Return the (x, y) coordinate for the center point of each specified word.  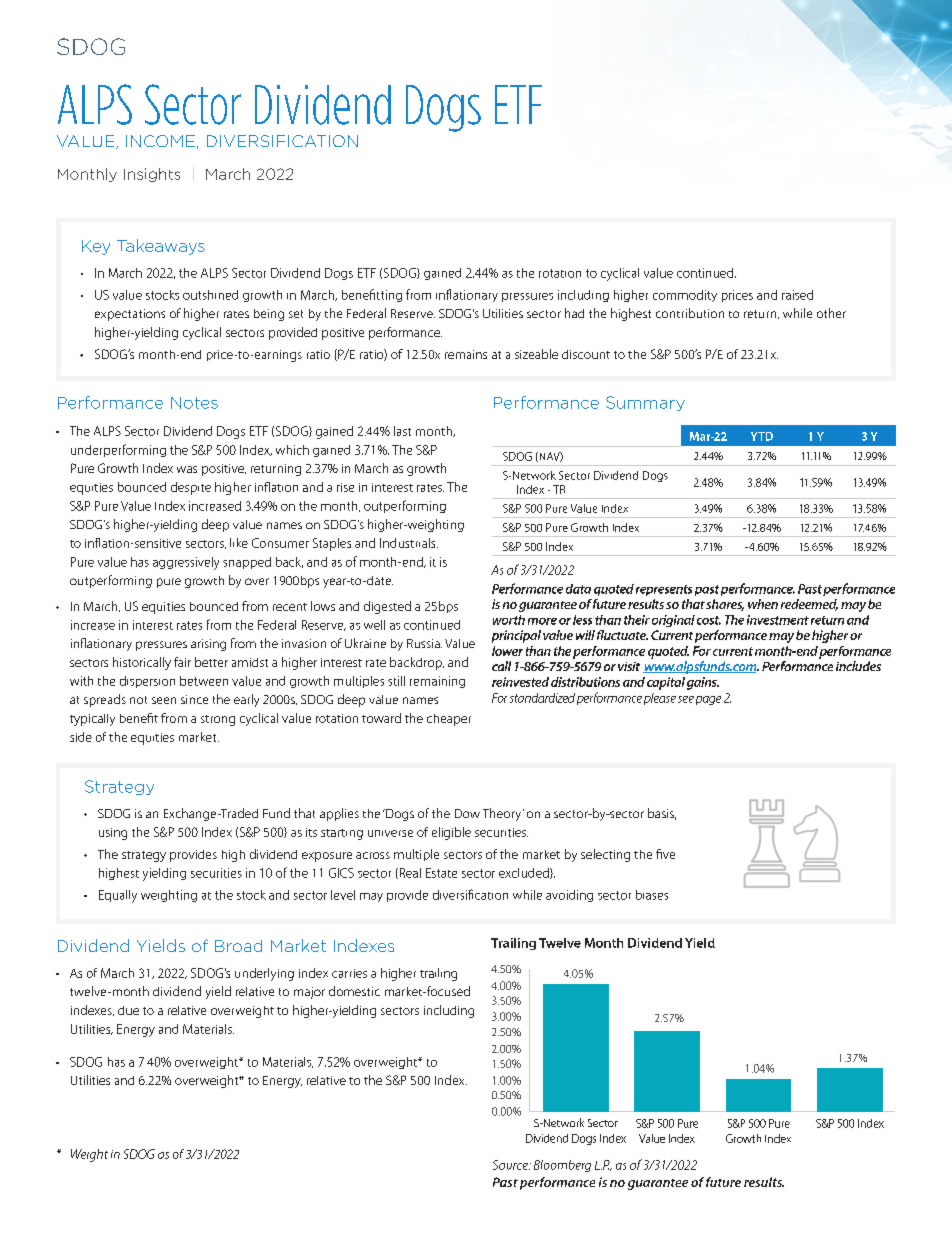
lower (507, 651)
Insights (152, 175)
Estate (441, 873)
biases (652, 895)
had (574, 313)
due (128, 1010)
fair (182, 662)
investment (778, 620)
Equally (118, 896)
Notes (194, 403)
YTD (762, 436)
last (402, 431)
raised (797, 295)
